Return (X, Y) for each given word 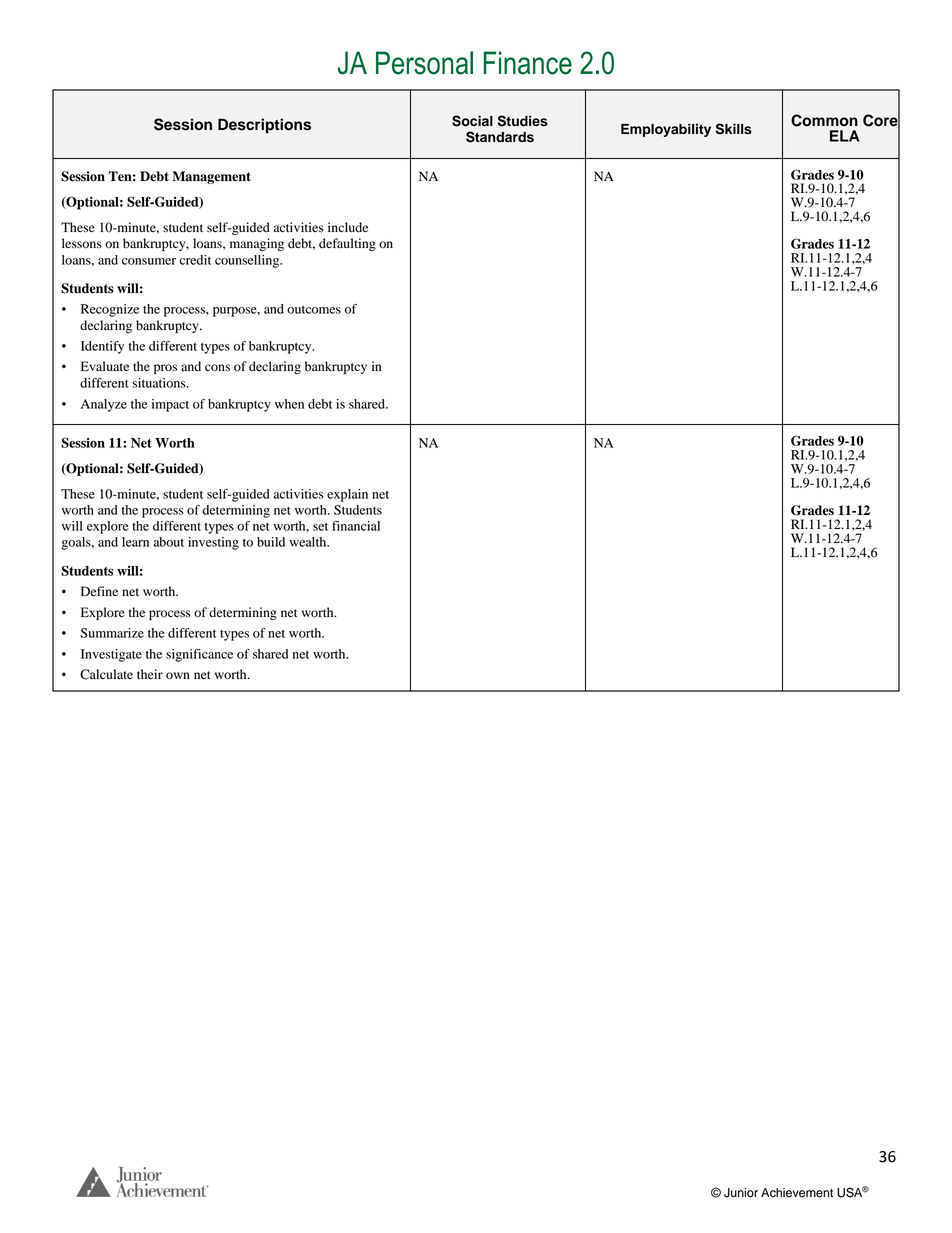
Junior (741, 1193)
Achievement (797, 1193)
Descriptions (264, 126)
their (150, 674)
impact (170, 405)
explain (347, 495)
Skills (733, 129)
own (178, 676)
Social (472, 121)
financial (356, 526)
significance (199, 655)
